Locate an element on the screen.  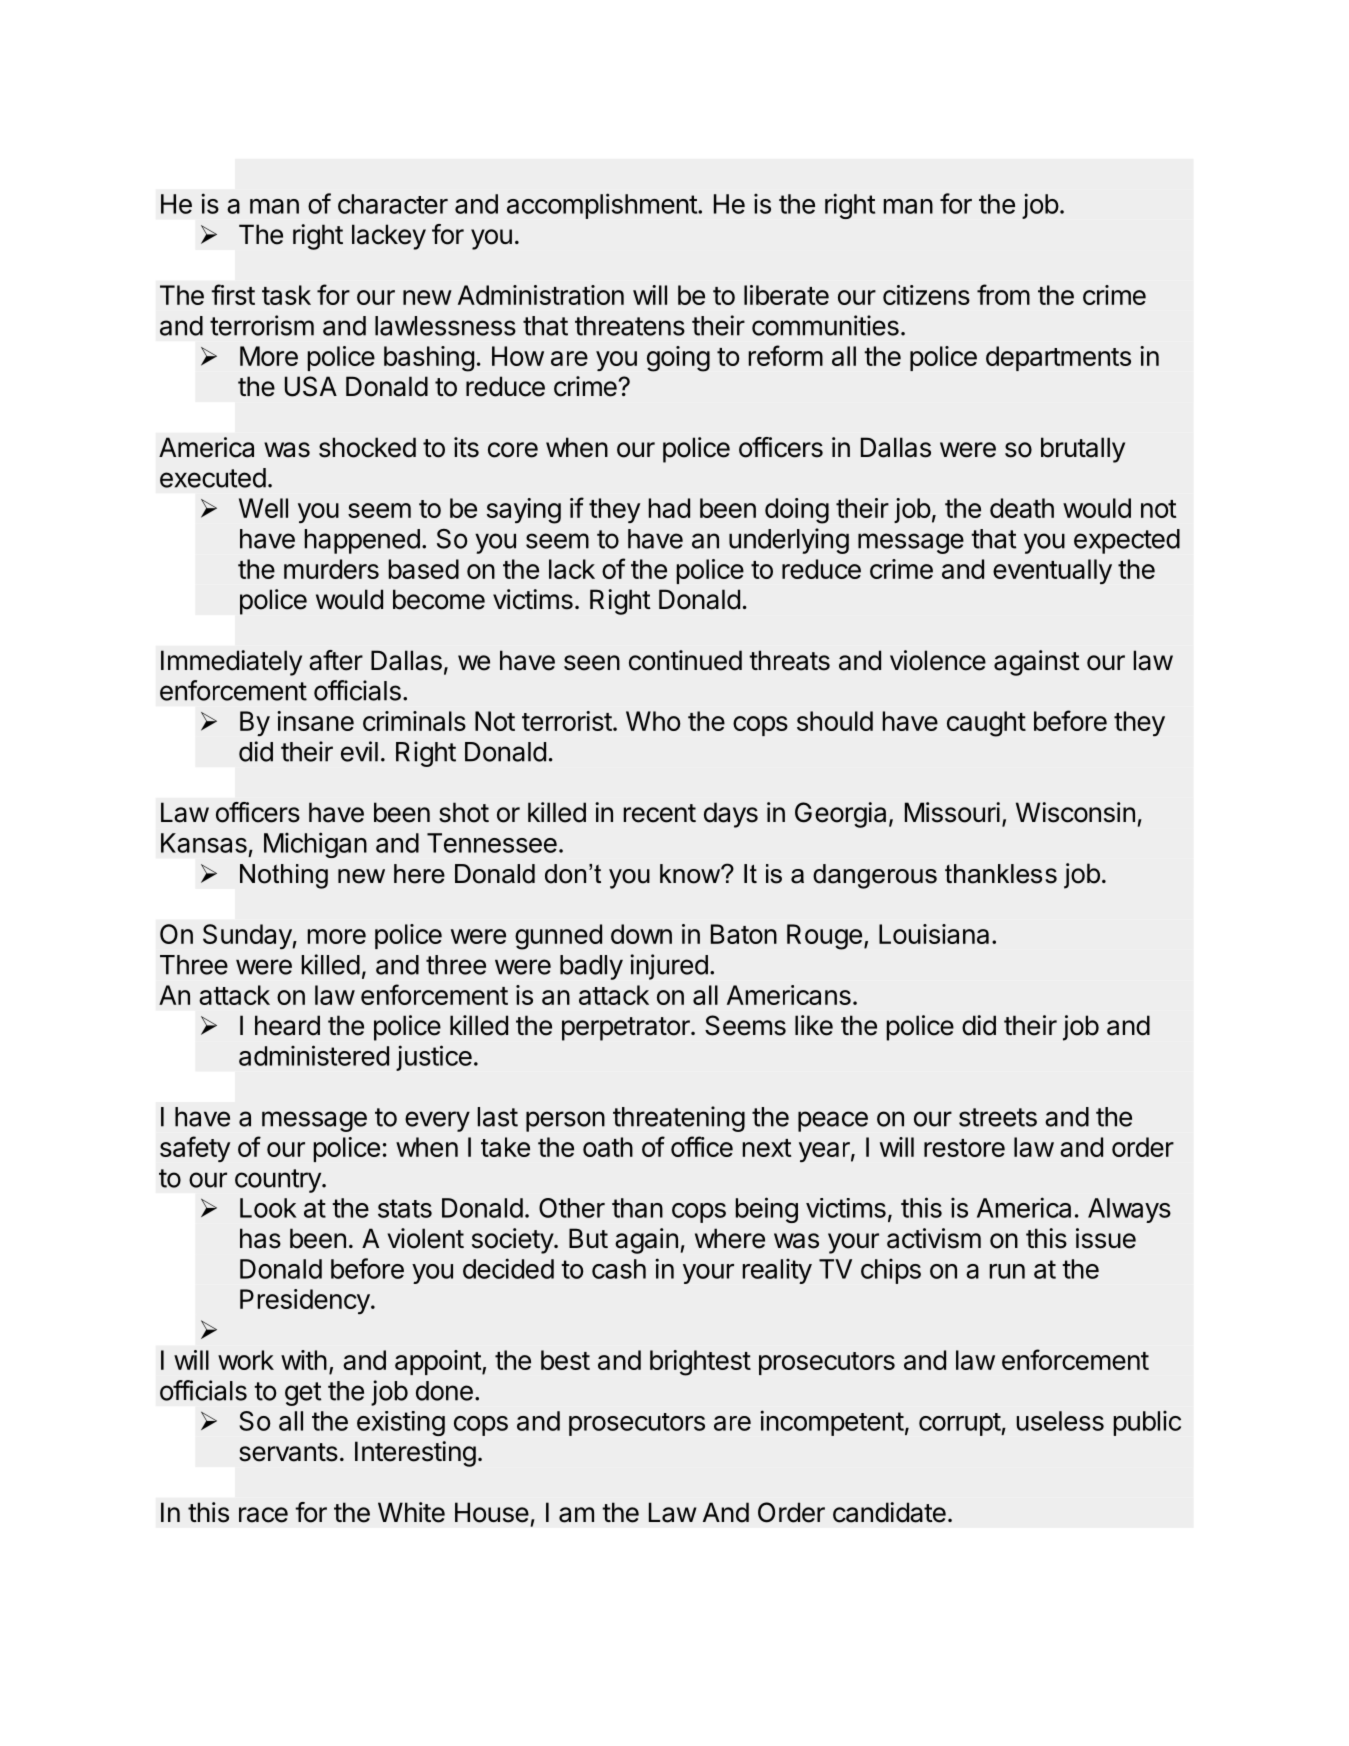
incompetent is located at coordinates (832, 1423).
